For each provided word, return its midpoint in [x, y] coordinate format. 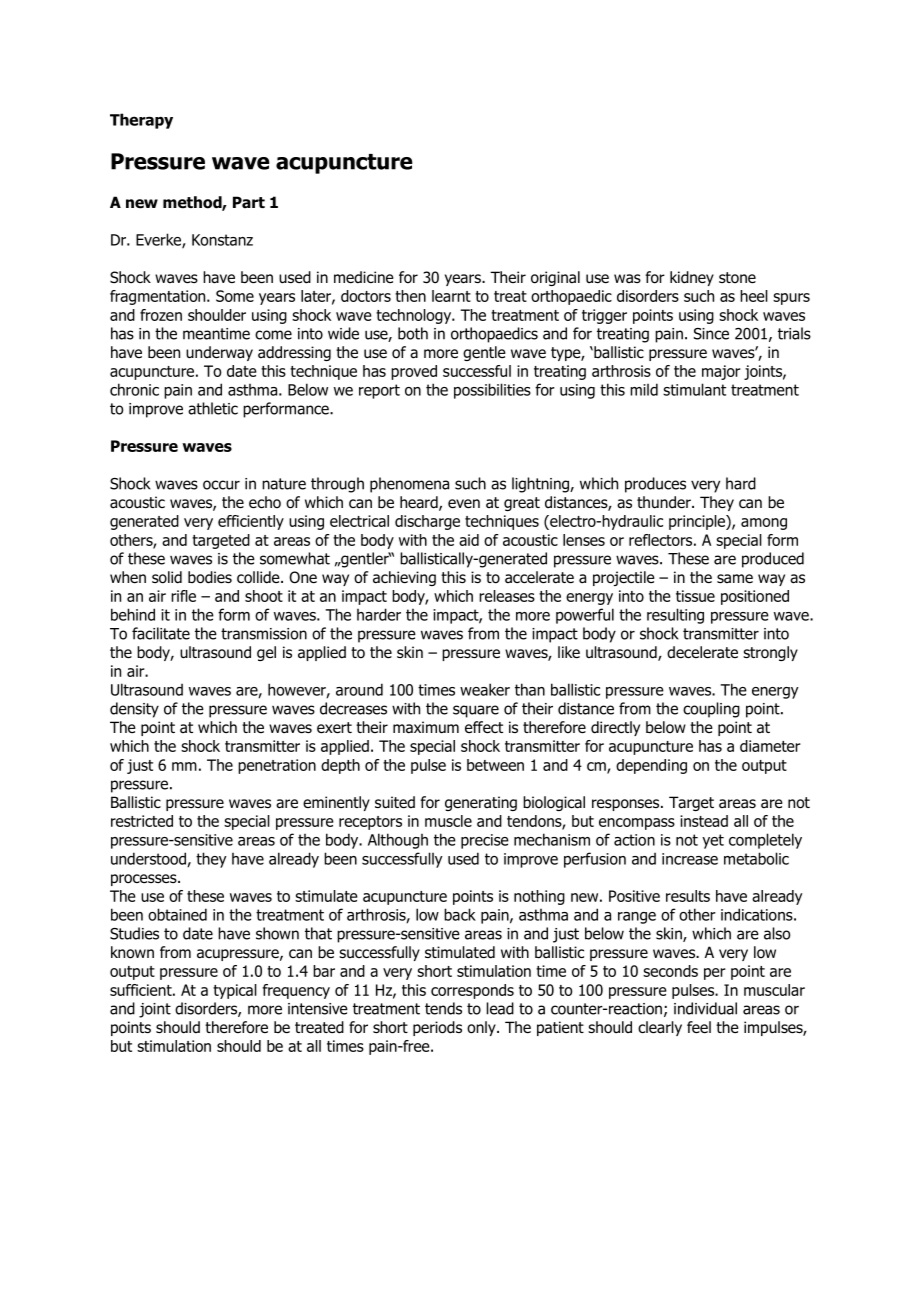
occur [221, 485]
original [555, 278]
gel [266, 653]
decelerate [702, 652]
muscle [448, 821]
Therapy [141, 121]
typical [235, 991]
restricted [142, 821]
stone [737, 278]
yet [713, 841]
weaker [485, 689]
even [464, 503]
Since [711, 334]
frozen [161, 315]
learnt [451, 296]
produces [655, 485]
